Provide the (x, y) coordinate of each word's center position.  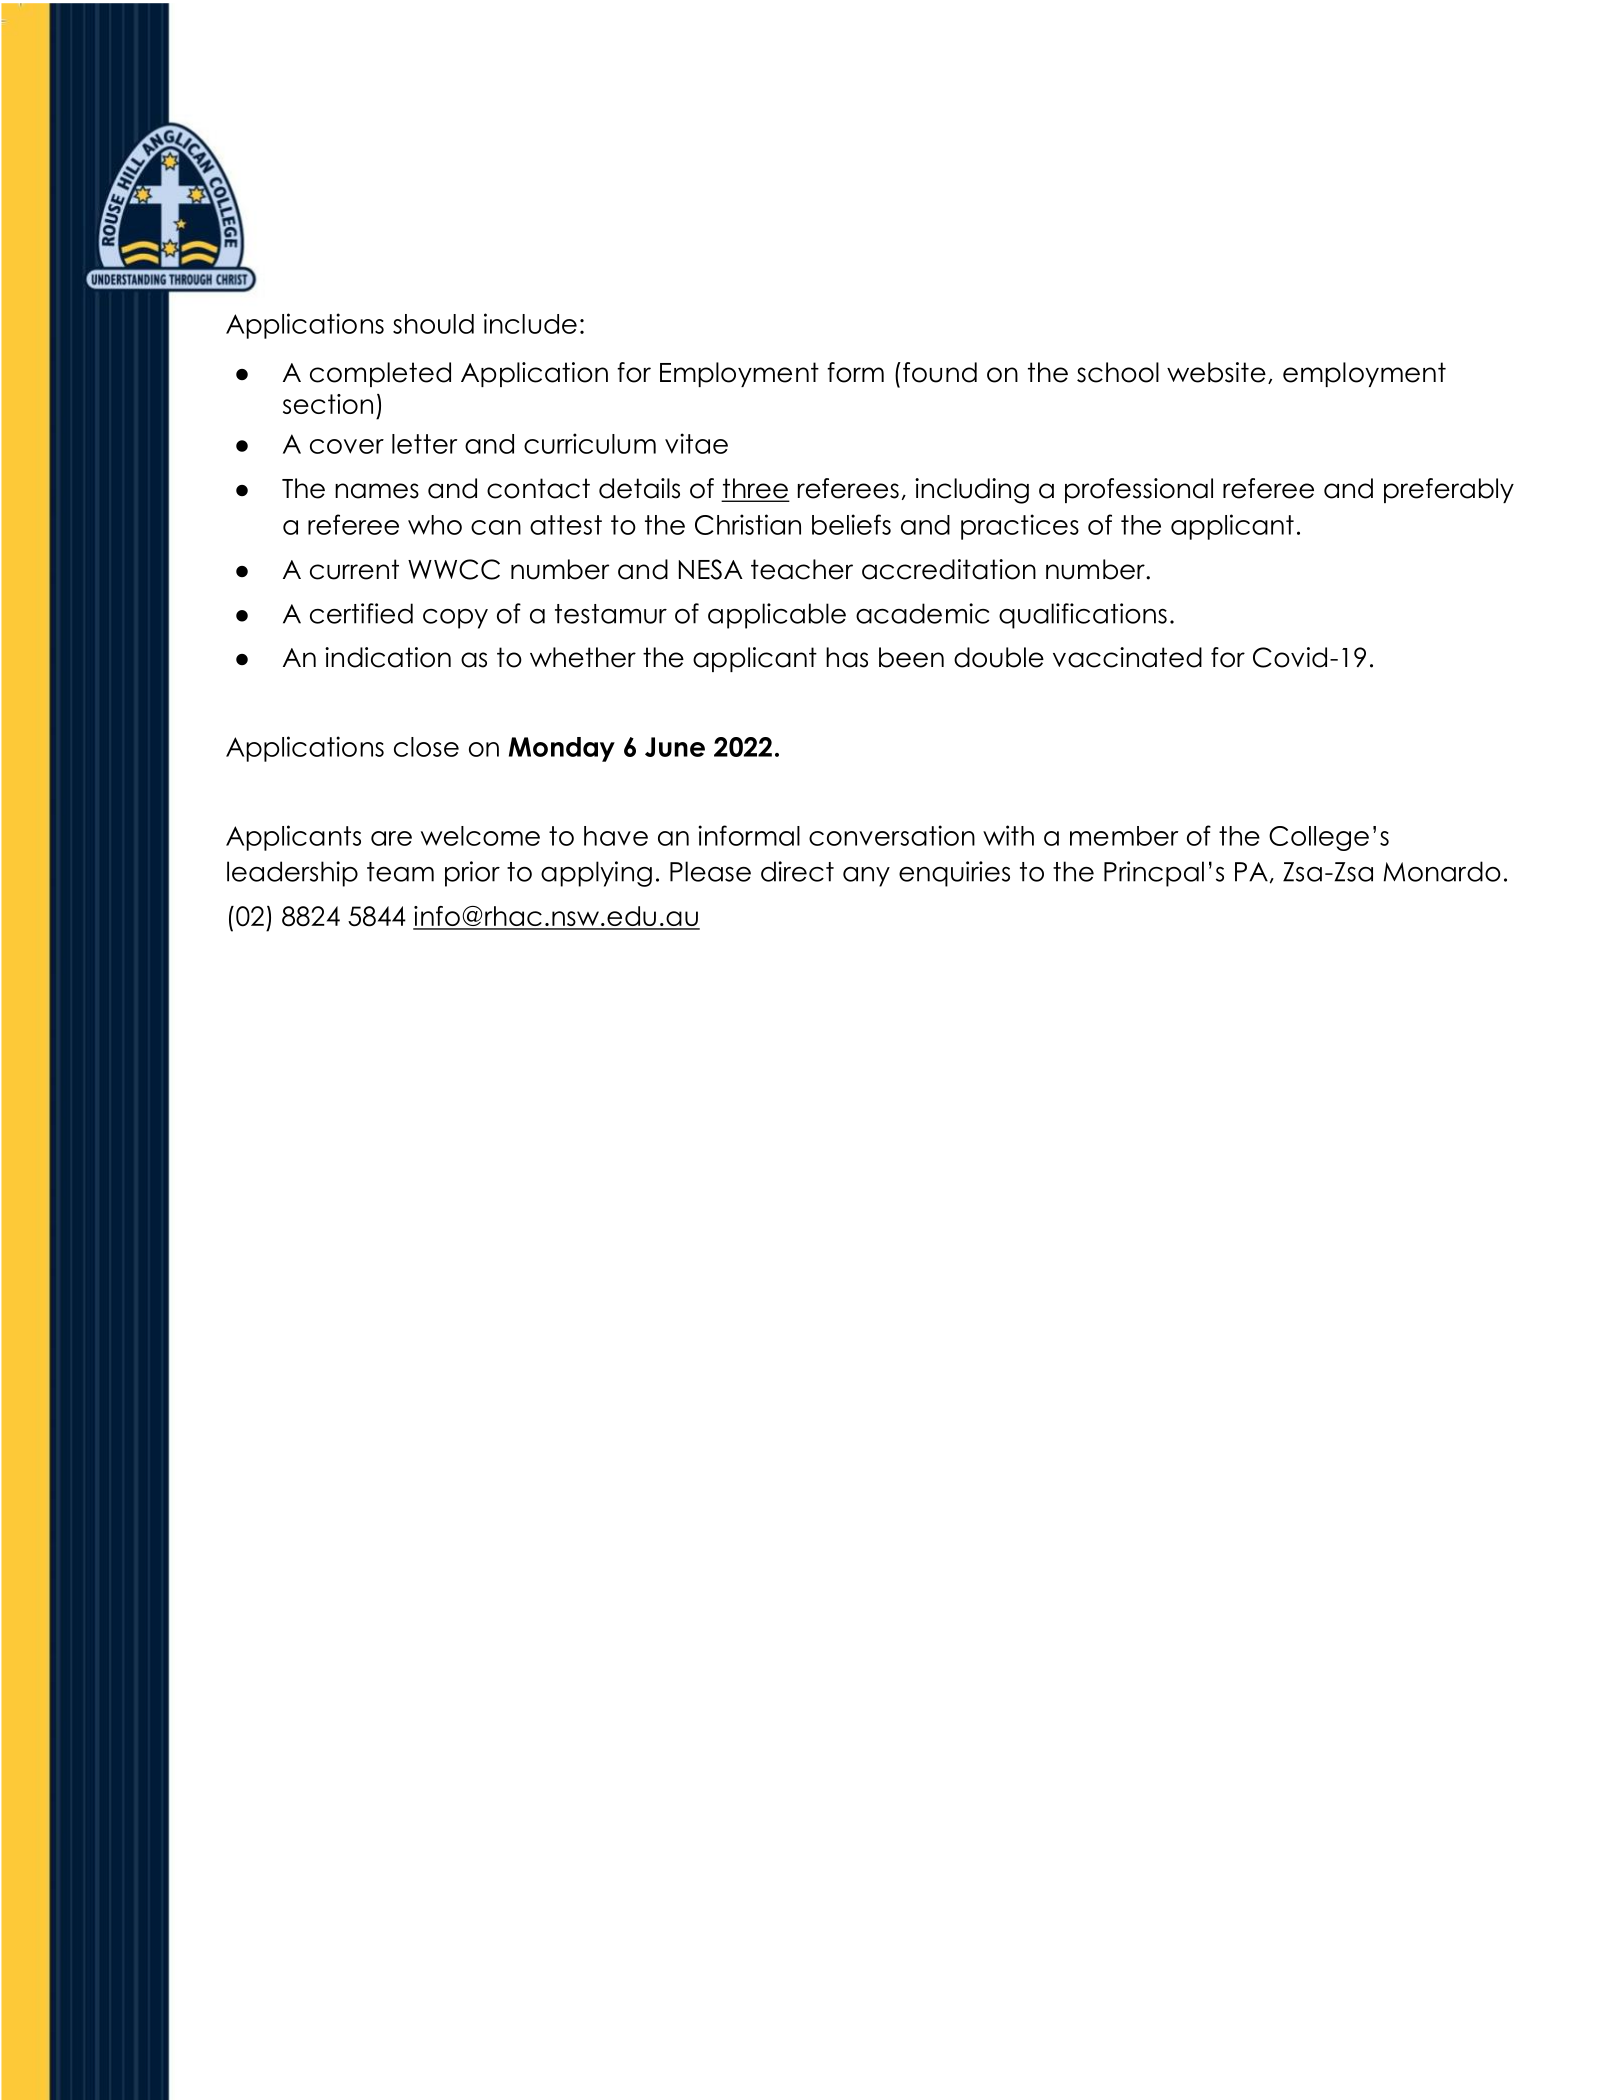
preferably (1449, 490)
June (675, 747)
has (847, 657)
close (426, 747)
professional (1139, 490)
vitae (696, 443)
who (435, 525)
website (1216, 372)
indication (388, 657)
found (940, 372)
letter (424, 444)
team (400, 872)
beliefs (851, 524)
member (1124, 836)
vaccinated (1127, 657)
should (433, 324)
